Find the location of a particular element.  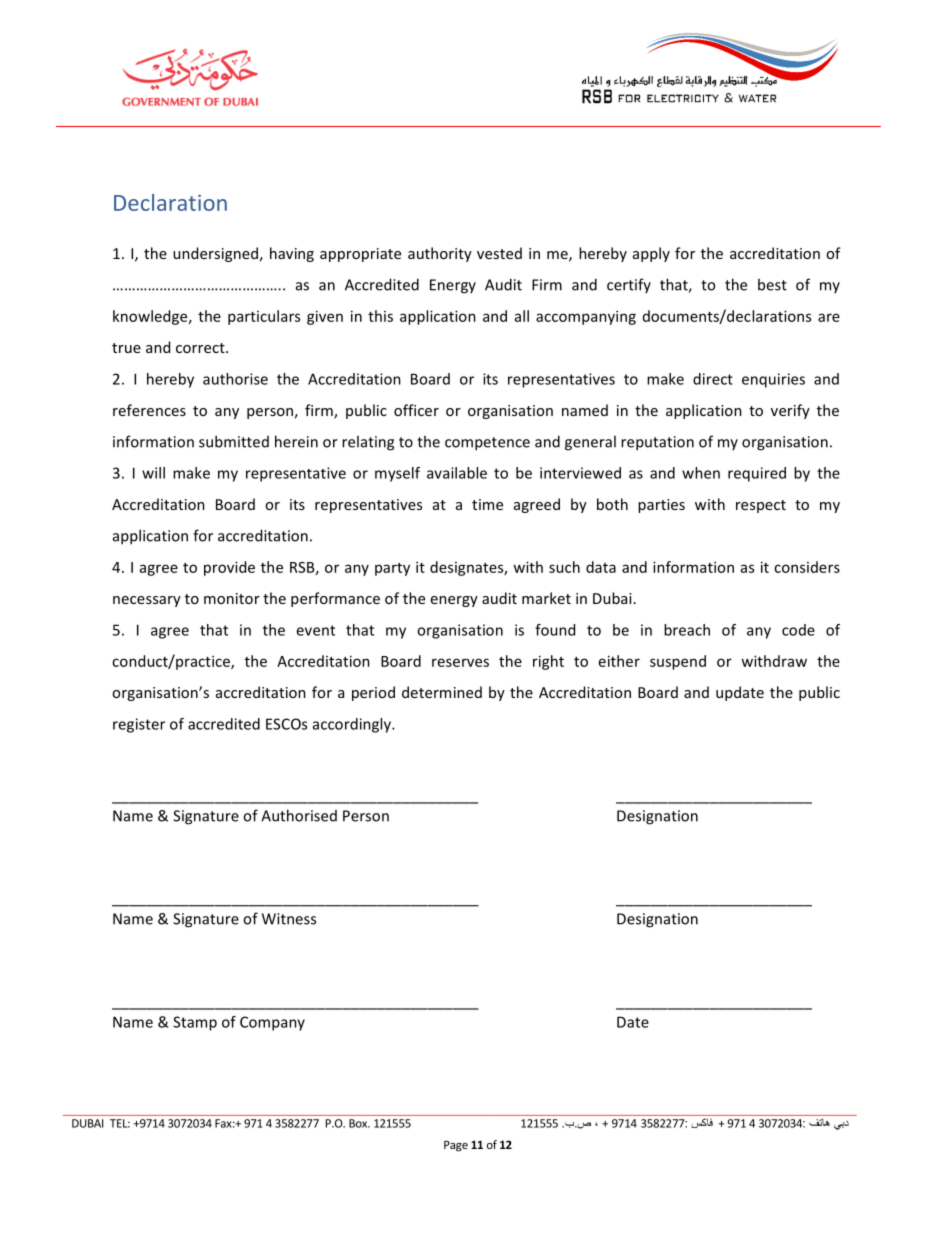

either is located at coordinates (619, 661).
